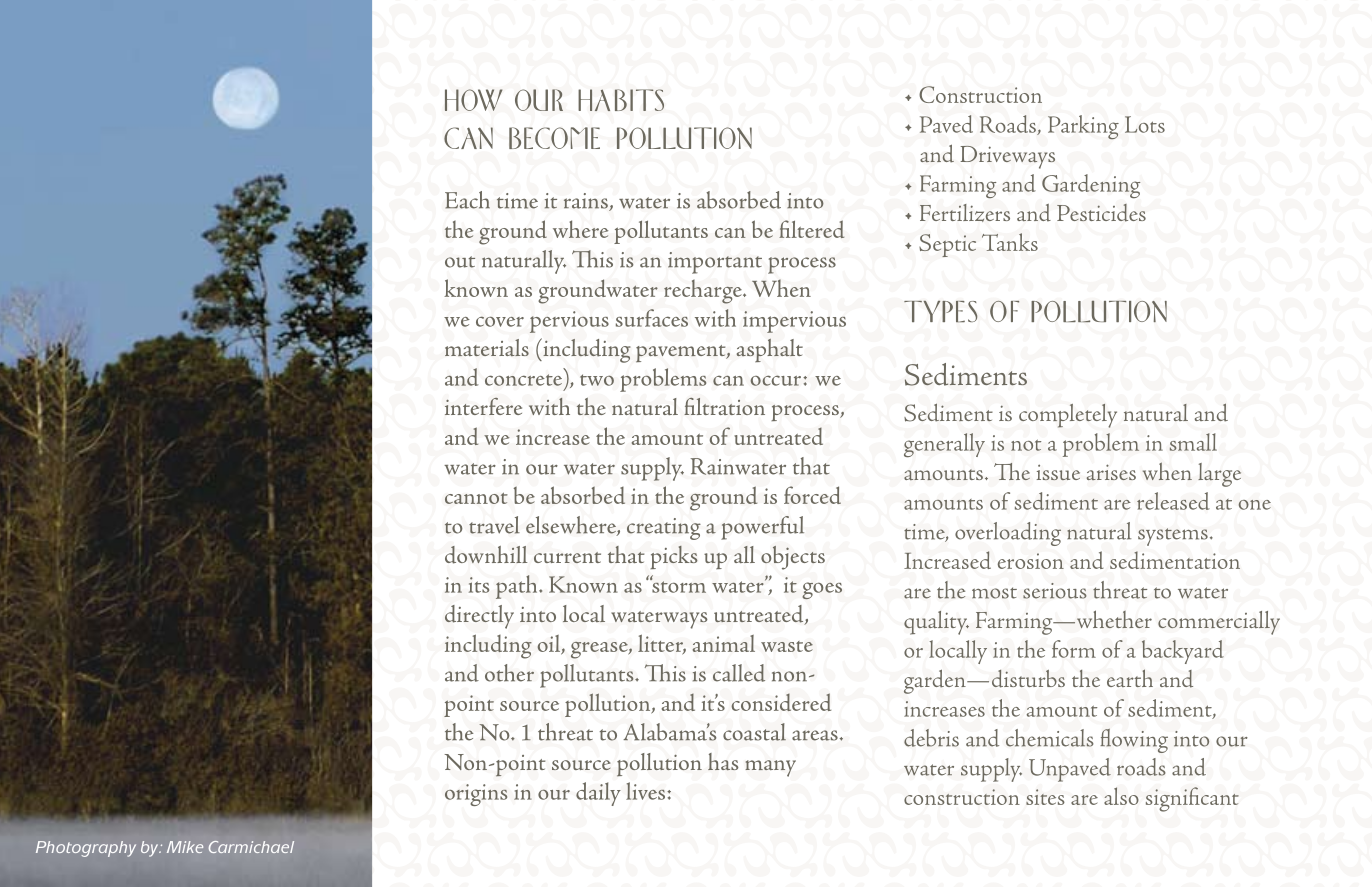  What do you see at coordinates (941, 311) in the document?
I see `TYPES` at bounding box center [941, 311].
